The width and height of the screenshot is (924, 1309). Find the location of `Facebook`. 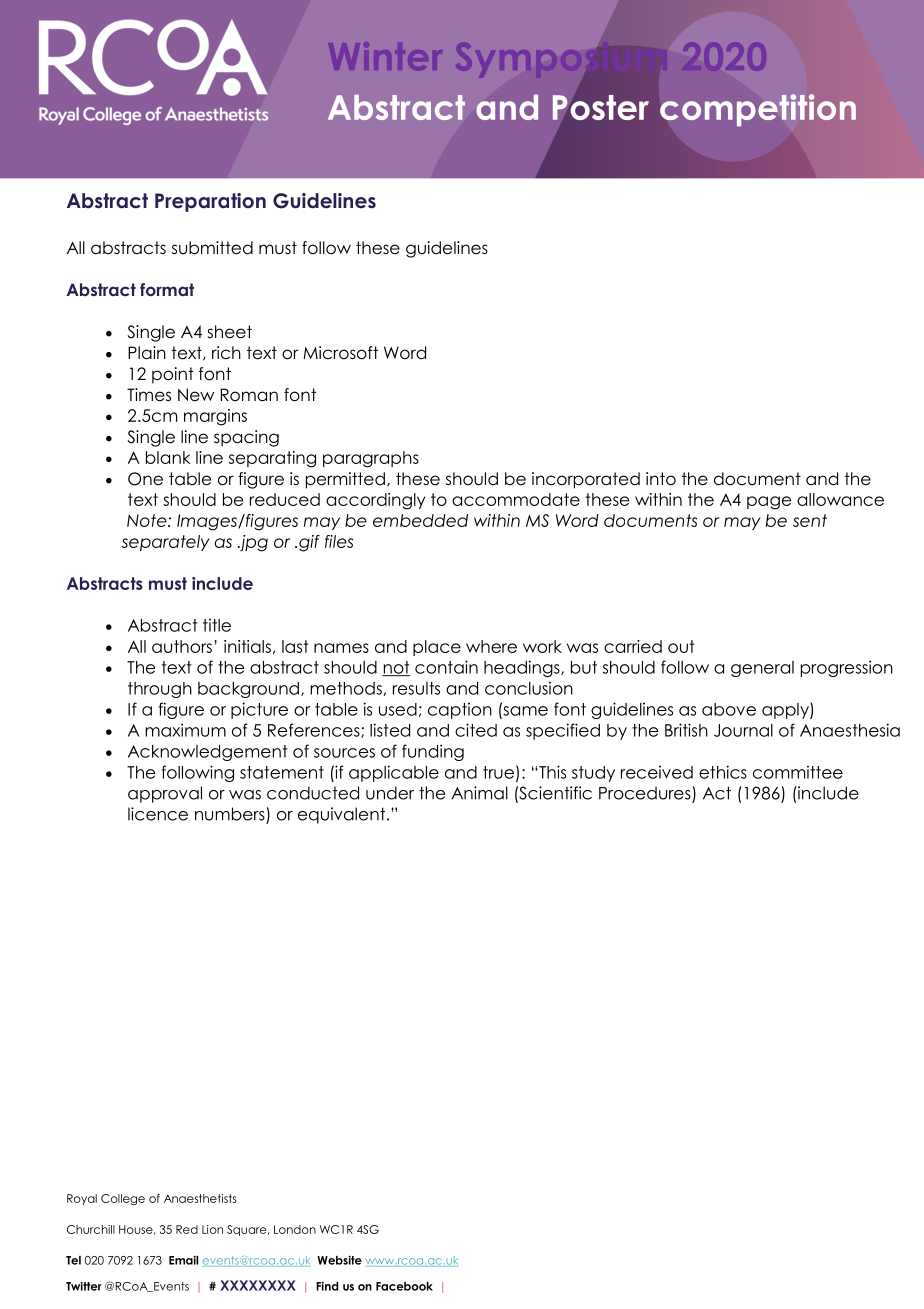

Facebook is located at coordinates (404, 1286).
